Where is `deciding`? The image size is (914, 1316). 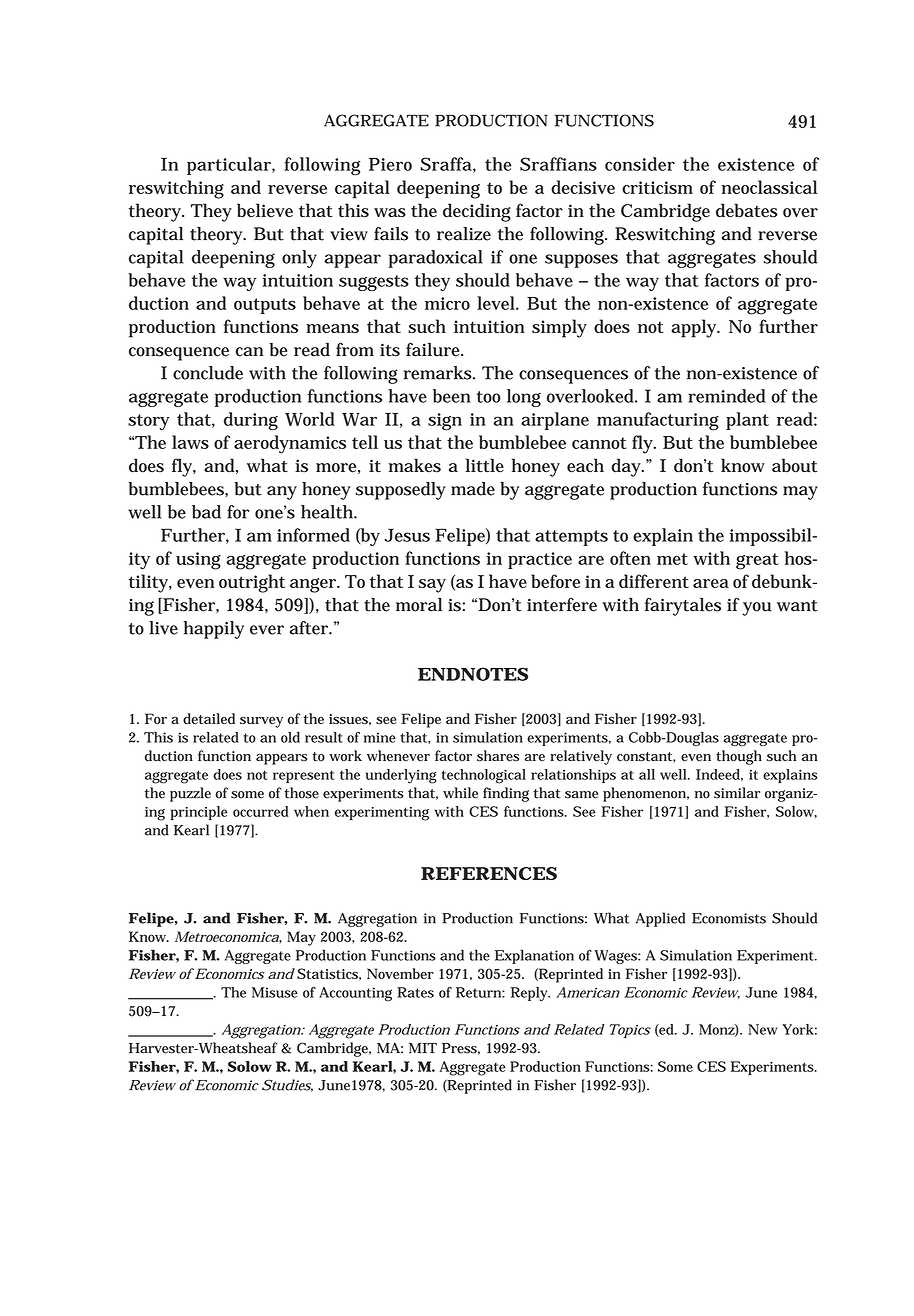 deciding is located at coordinates (477, 212).
